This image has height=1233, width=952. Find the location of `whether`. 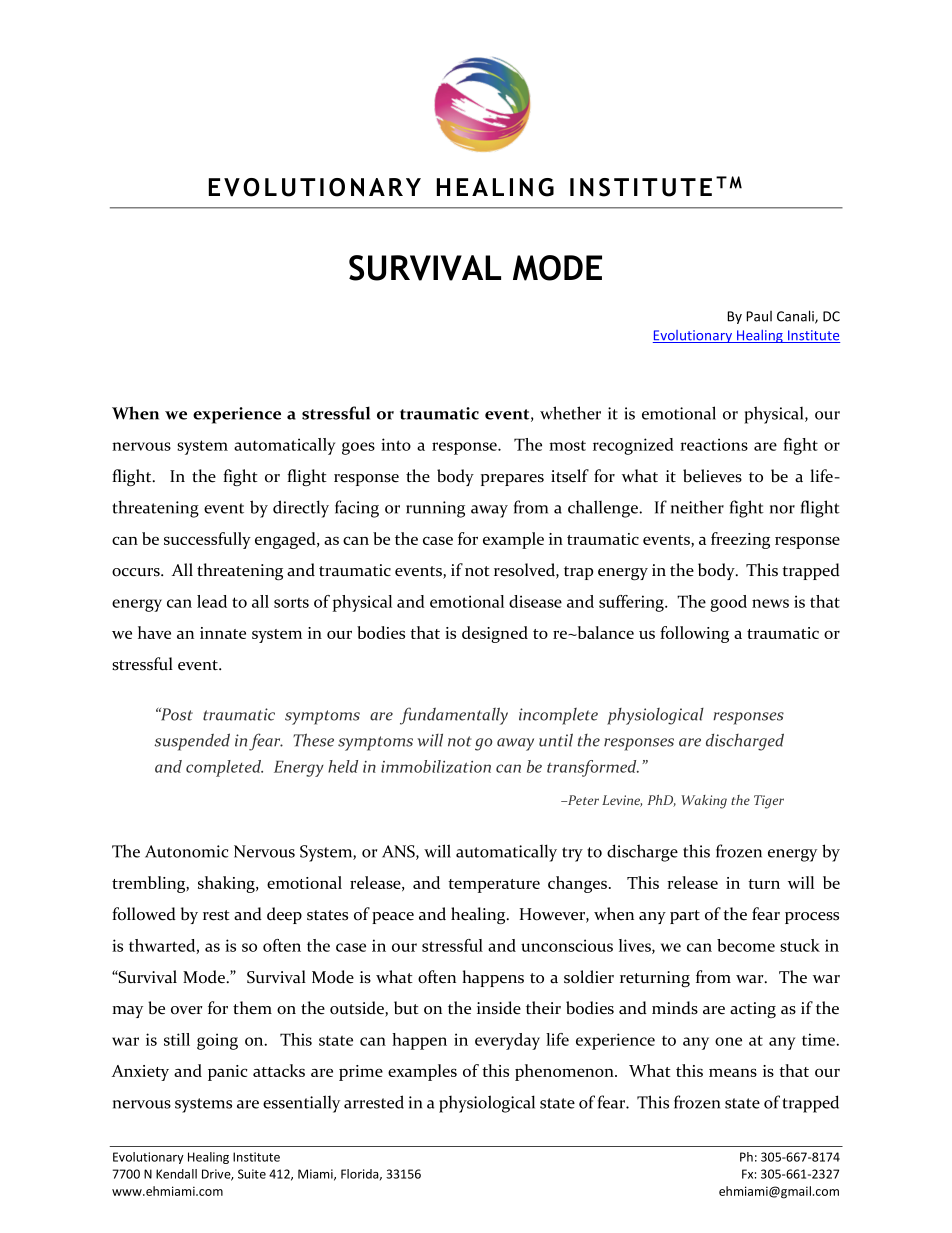

whether is located at coordinates (570, 413).
